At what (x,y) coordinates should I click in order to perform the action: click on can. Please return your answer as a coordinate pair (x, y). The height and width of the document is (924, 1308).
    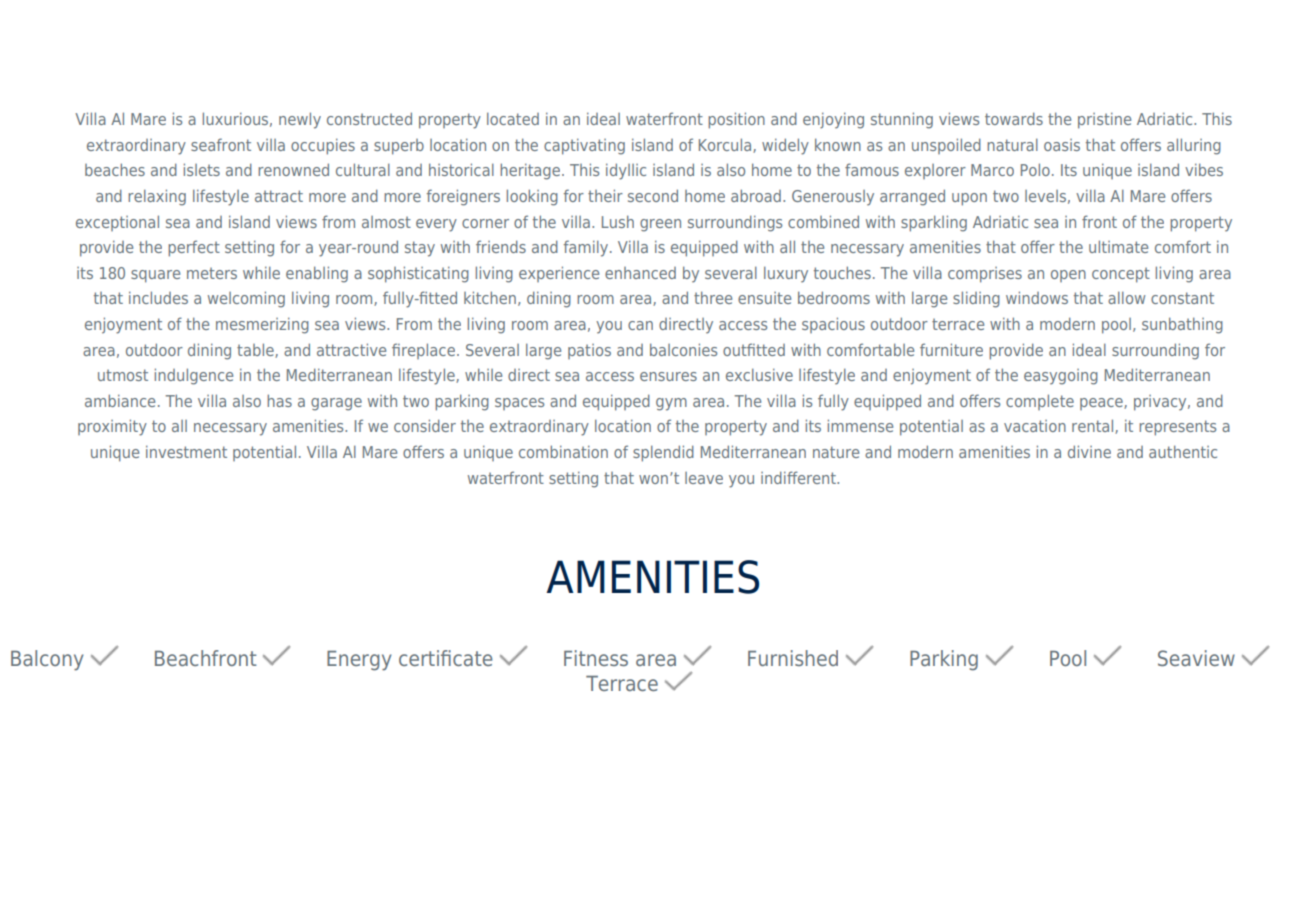
    Looking at the image, I should click on (640, 325).
